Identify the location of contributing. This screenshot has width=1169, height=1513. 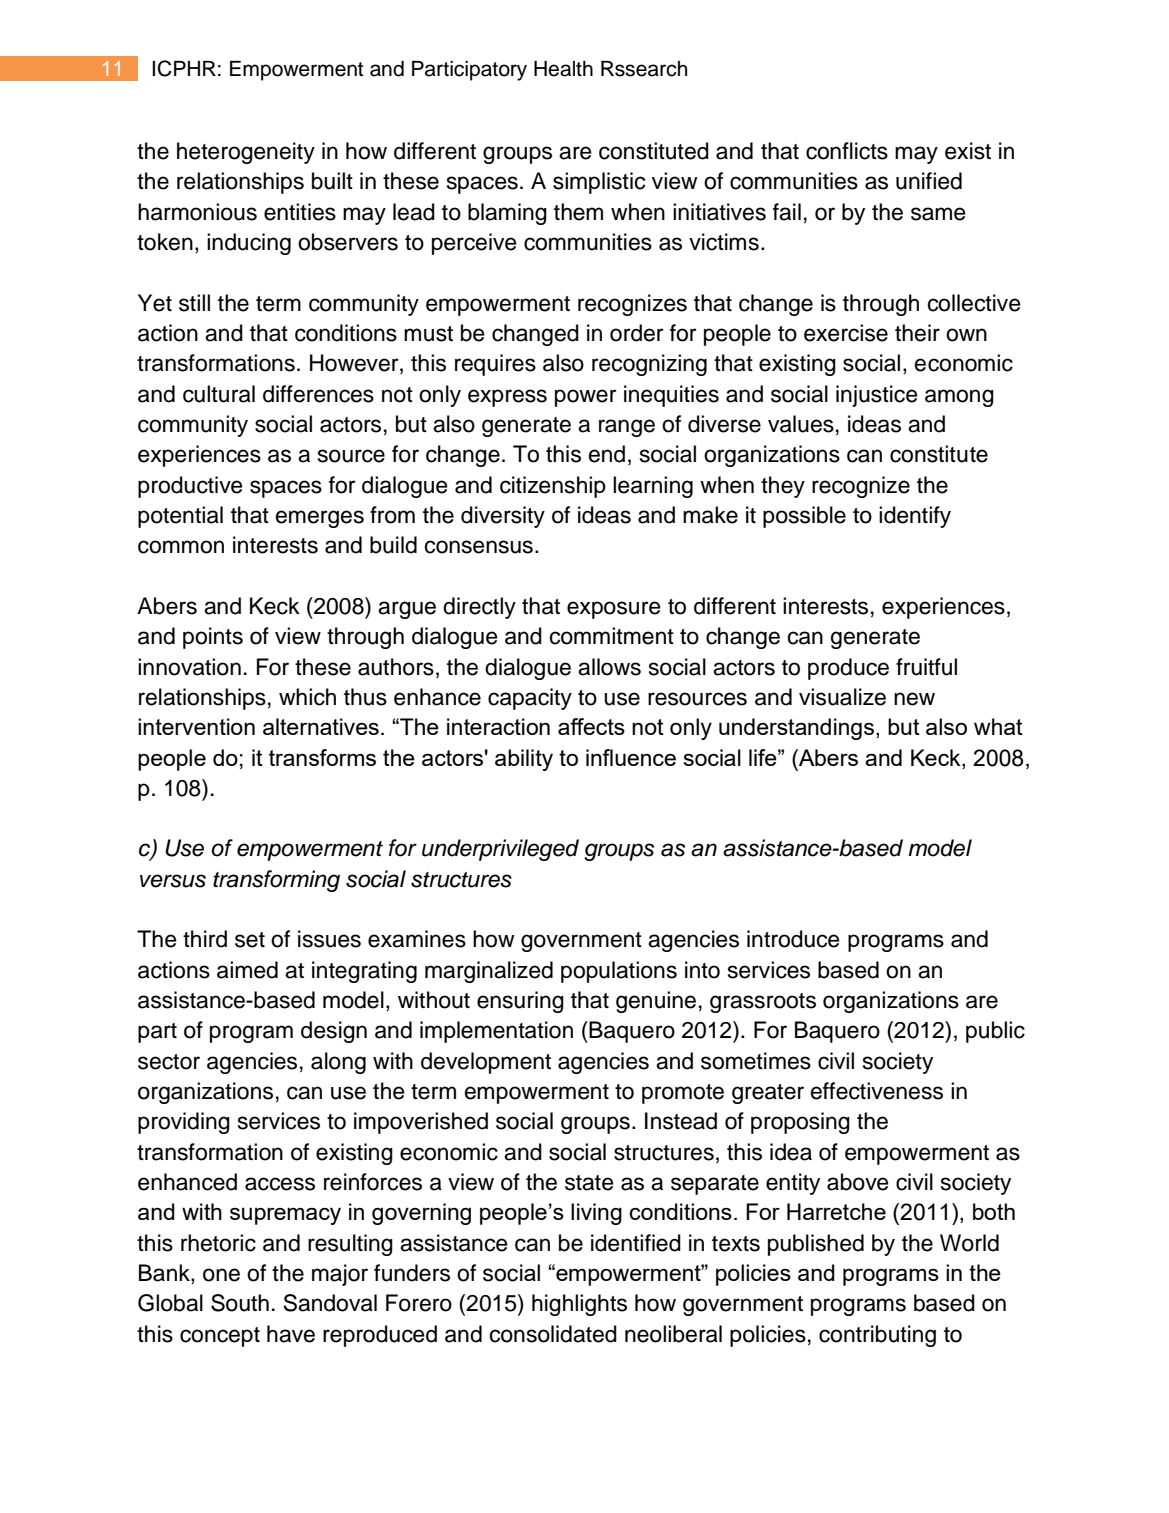
(877, 1336).
